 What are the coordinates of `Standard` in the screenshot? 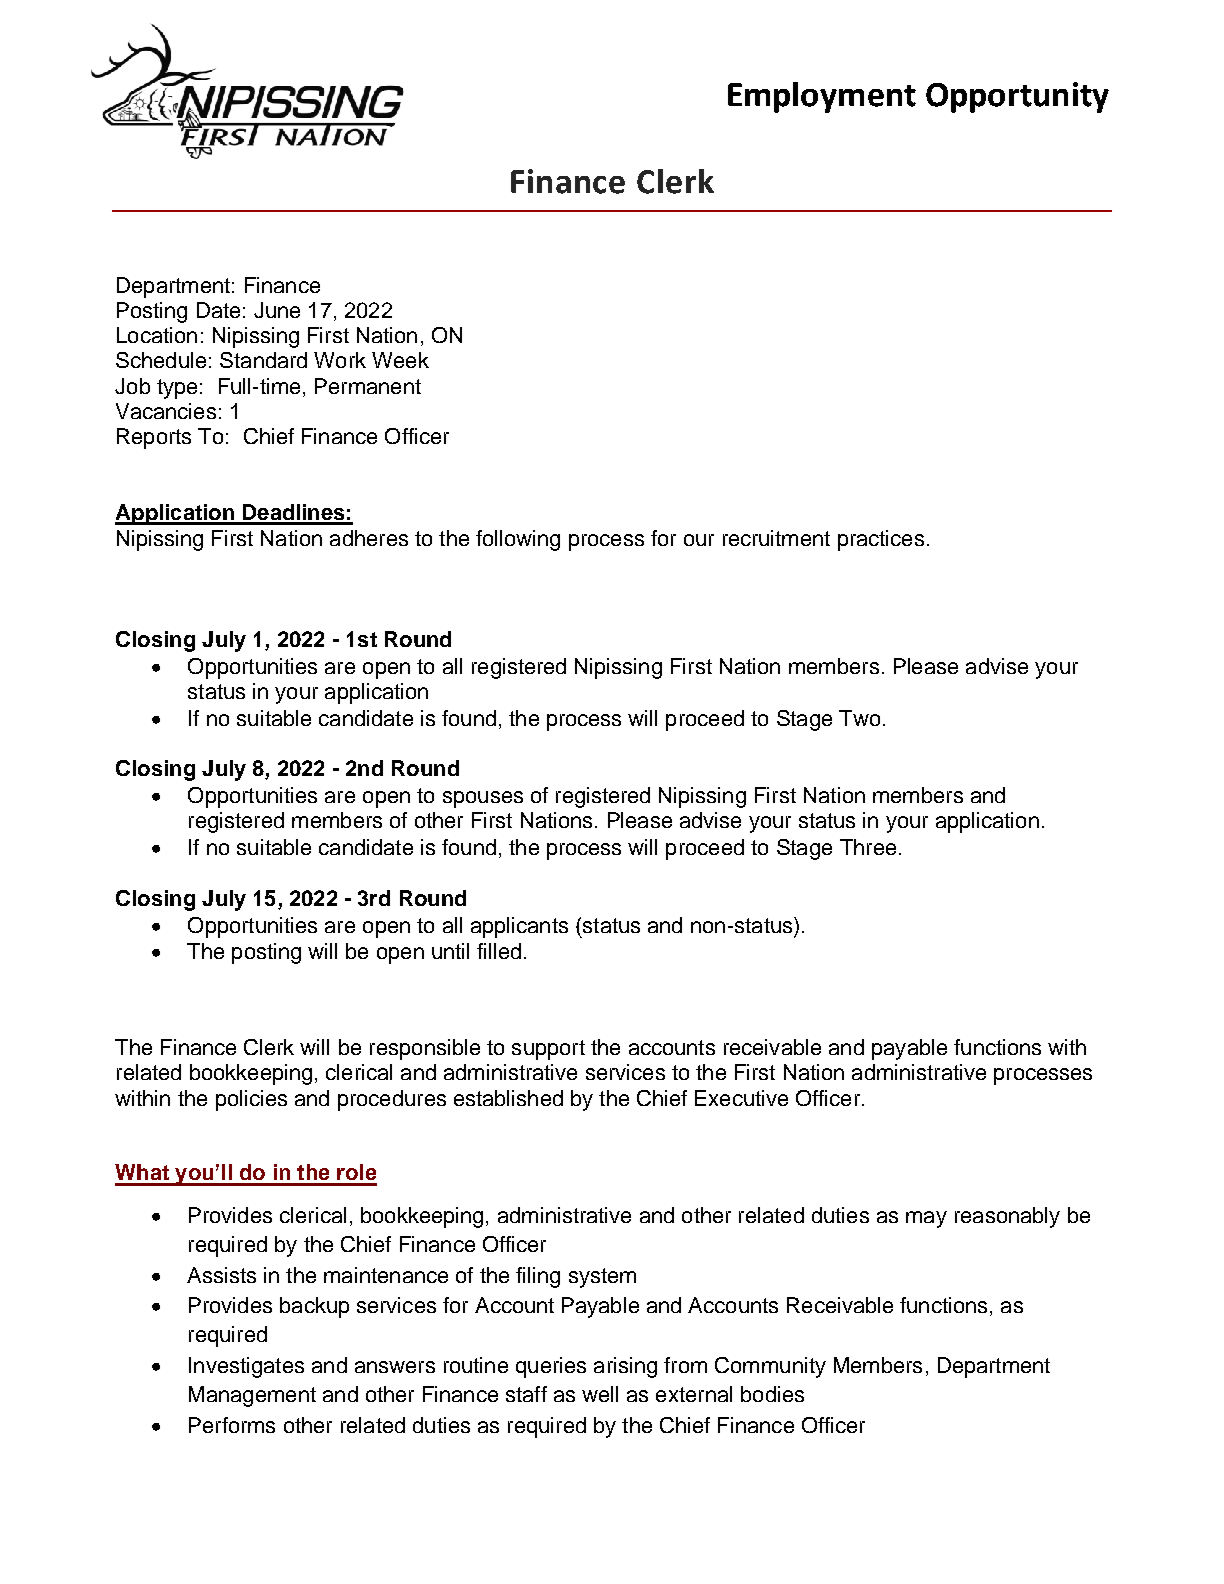 It's located at (263, 360).
